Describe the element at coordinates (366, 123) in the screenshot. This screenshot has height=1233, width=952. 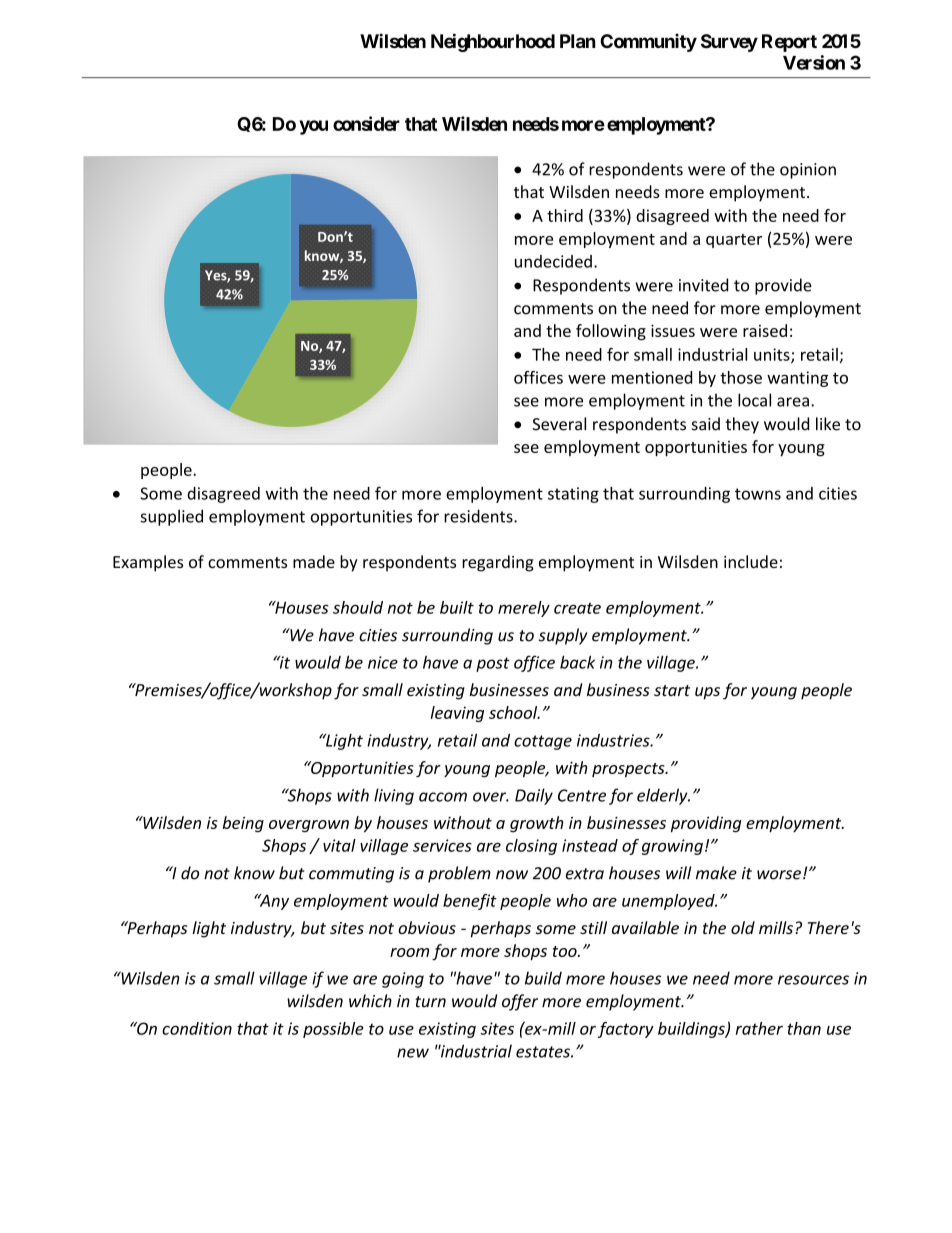
I see `consider` at that location.
